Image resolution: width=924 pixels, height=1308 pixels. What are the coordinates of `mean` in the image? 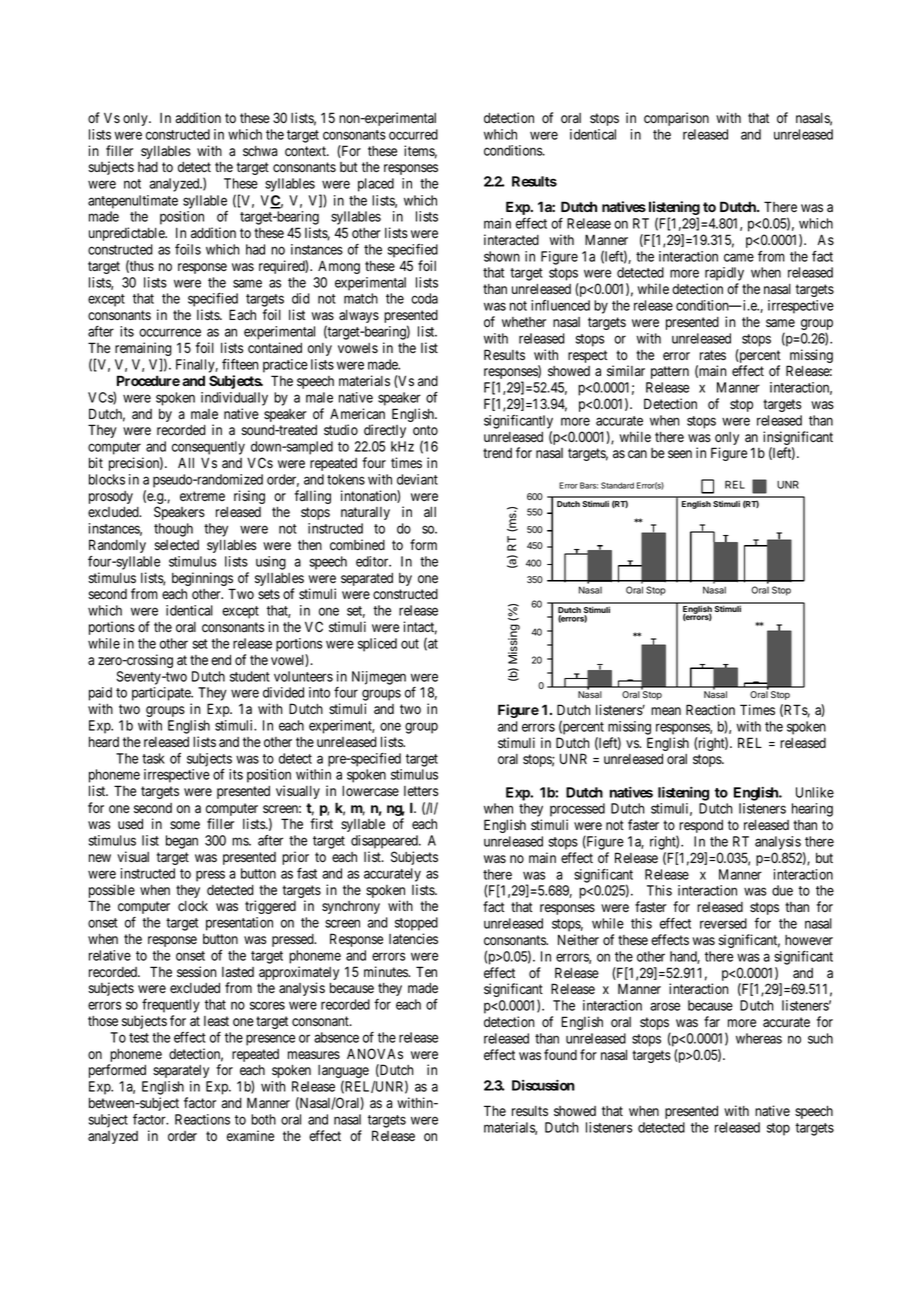 It's located at (666, 711).
